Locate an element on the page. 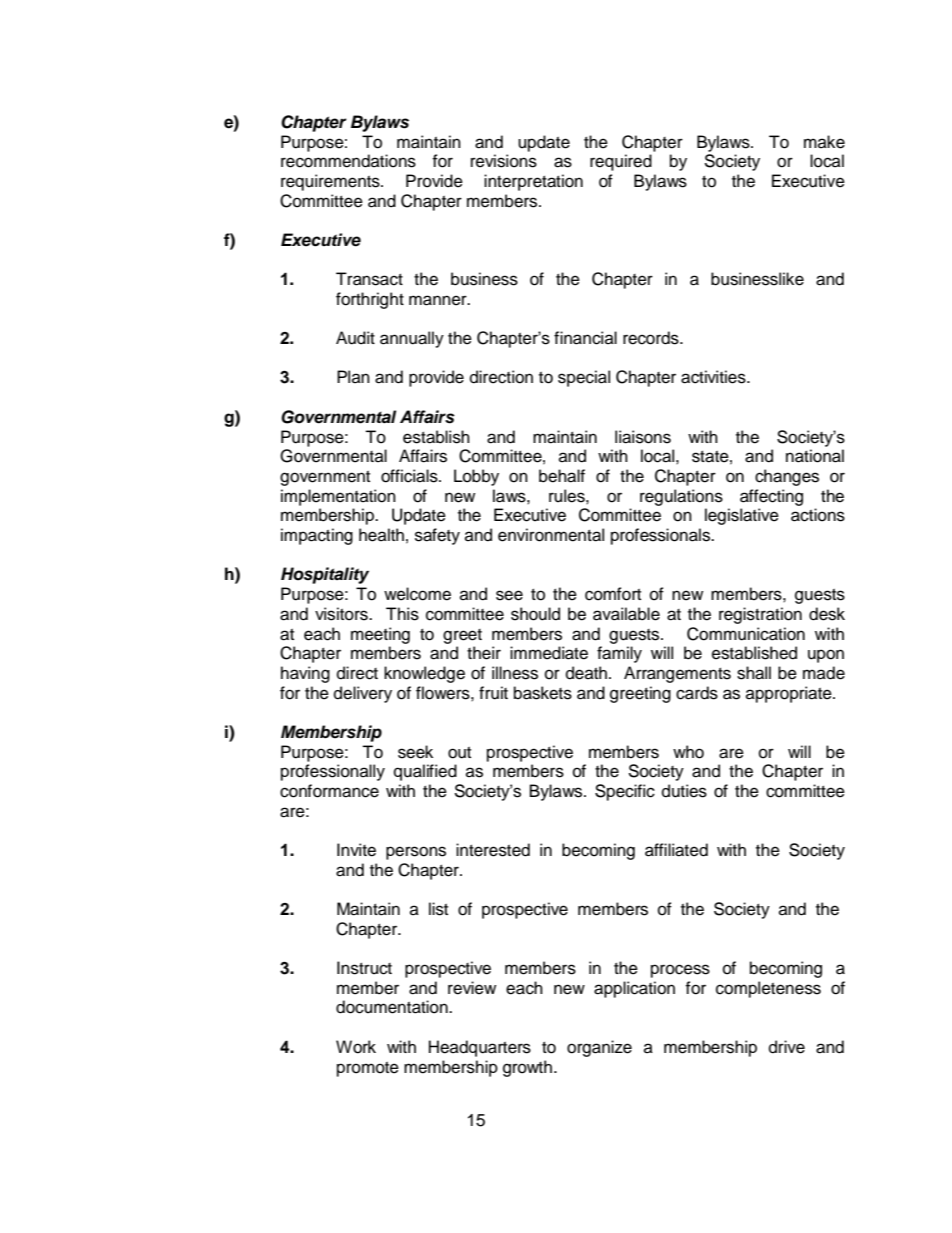  Work is located at coordinates (356, 1047).
